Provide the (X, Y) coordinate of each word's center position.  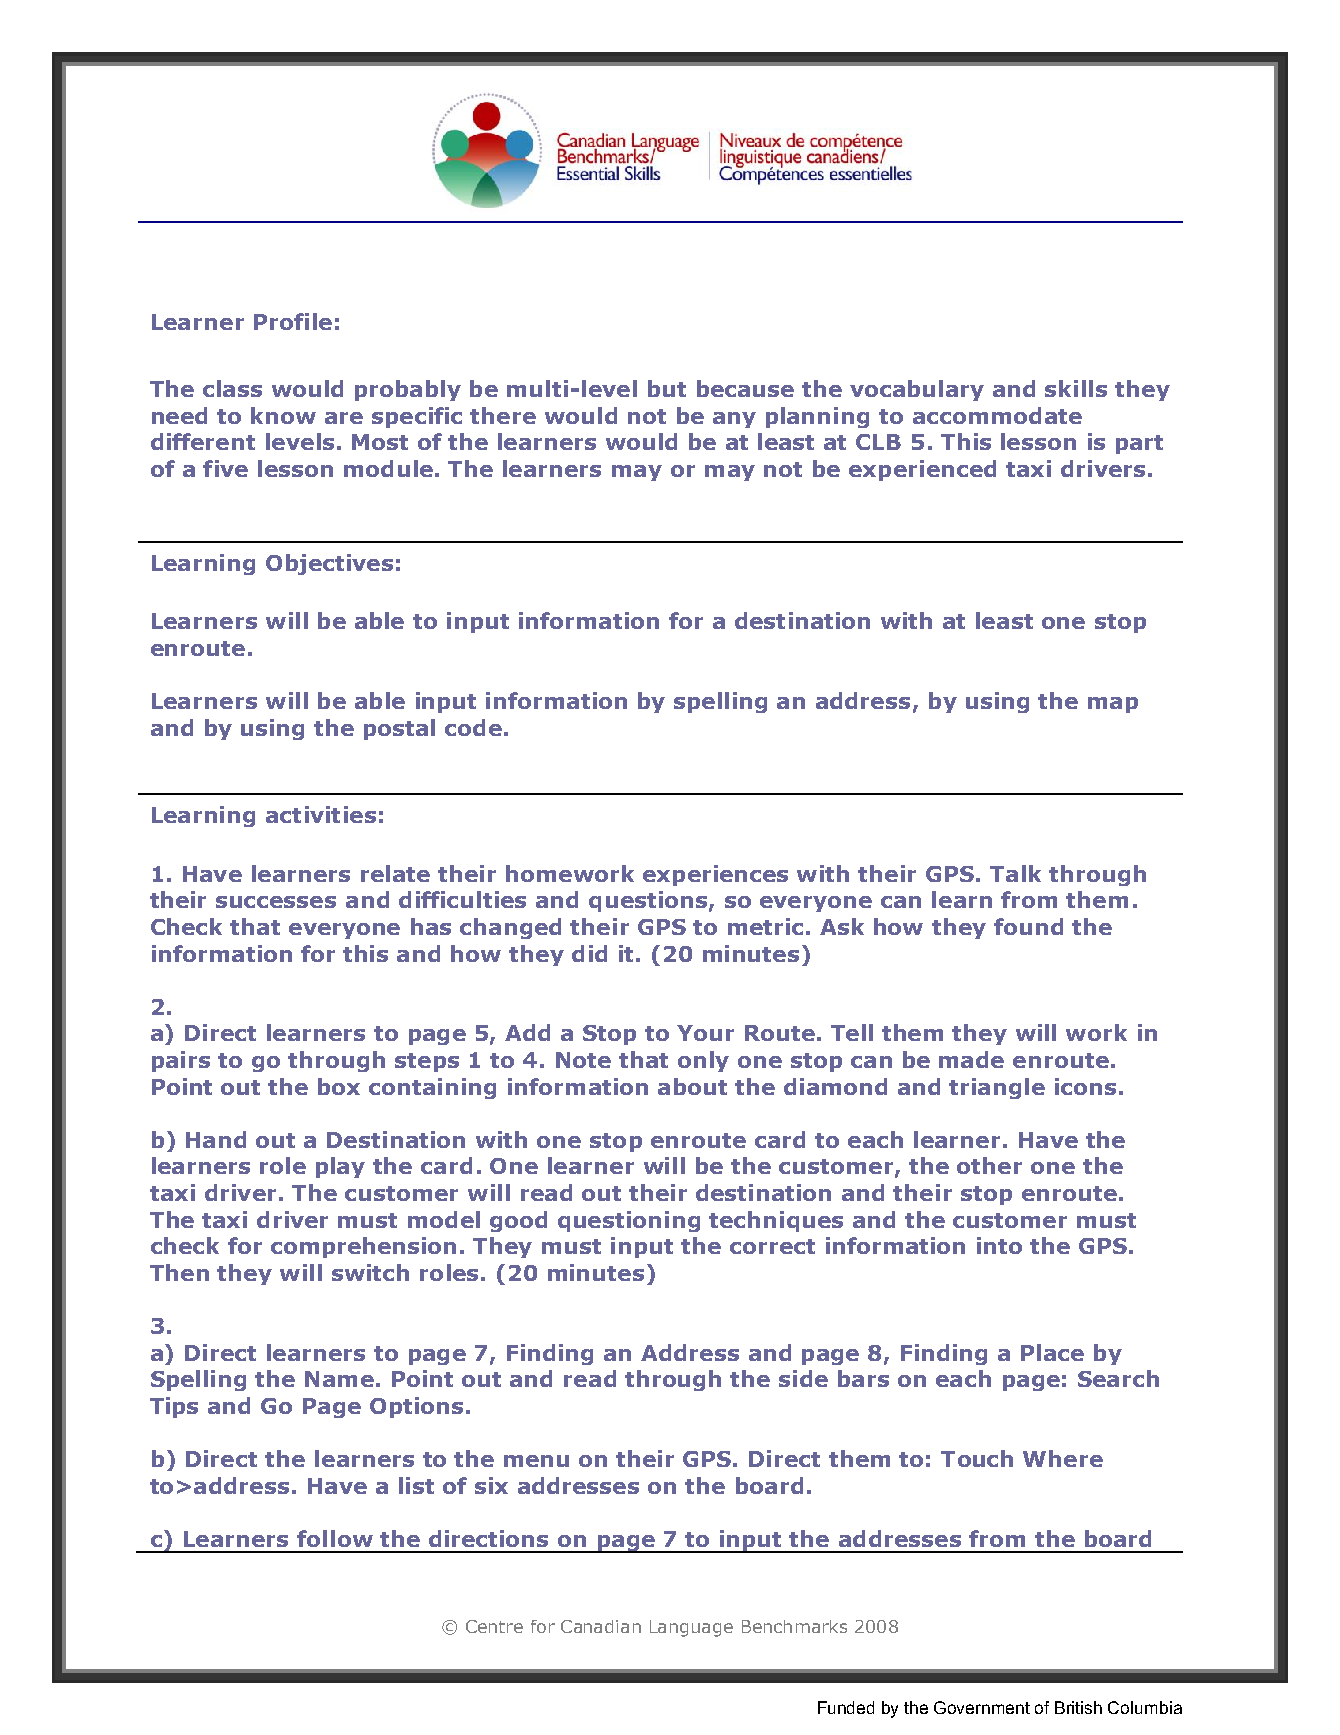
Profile (293, 321)
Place (1052, 1352)
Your (705, 1033)
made (971, 1059)
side (803, 1378)
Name (339, 1379)
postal (399, 729)
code (473, 727)
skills (1076, 388)
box (339, 1086)
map (1113, 705)
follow (335, 1538)
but (667, 388)
